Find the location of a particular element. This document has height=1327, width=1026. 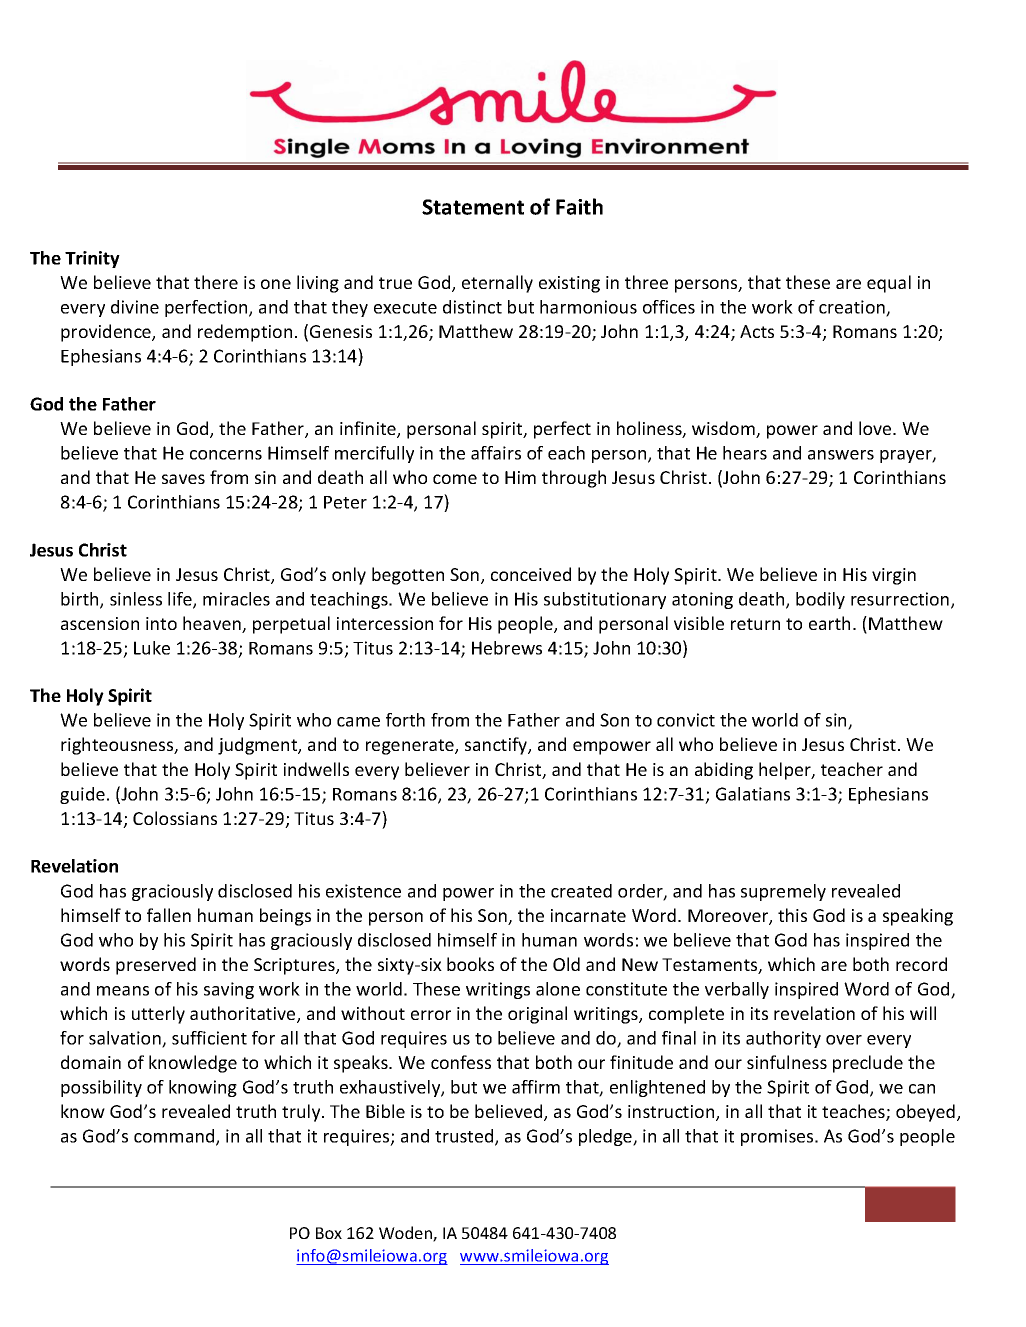

Woden is located at coordinates (406, 1234).
